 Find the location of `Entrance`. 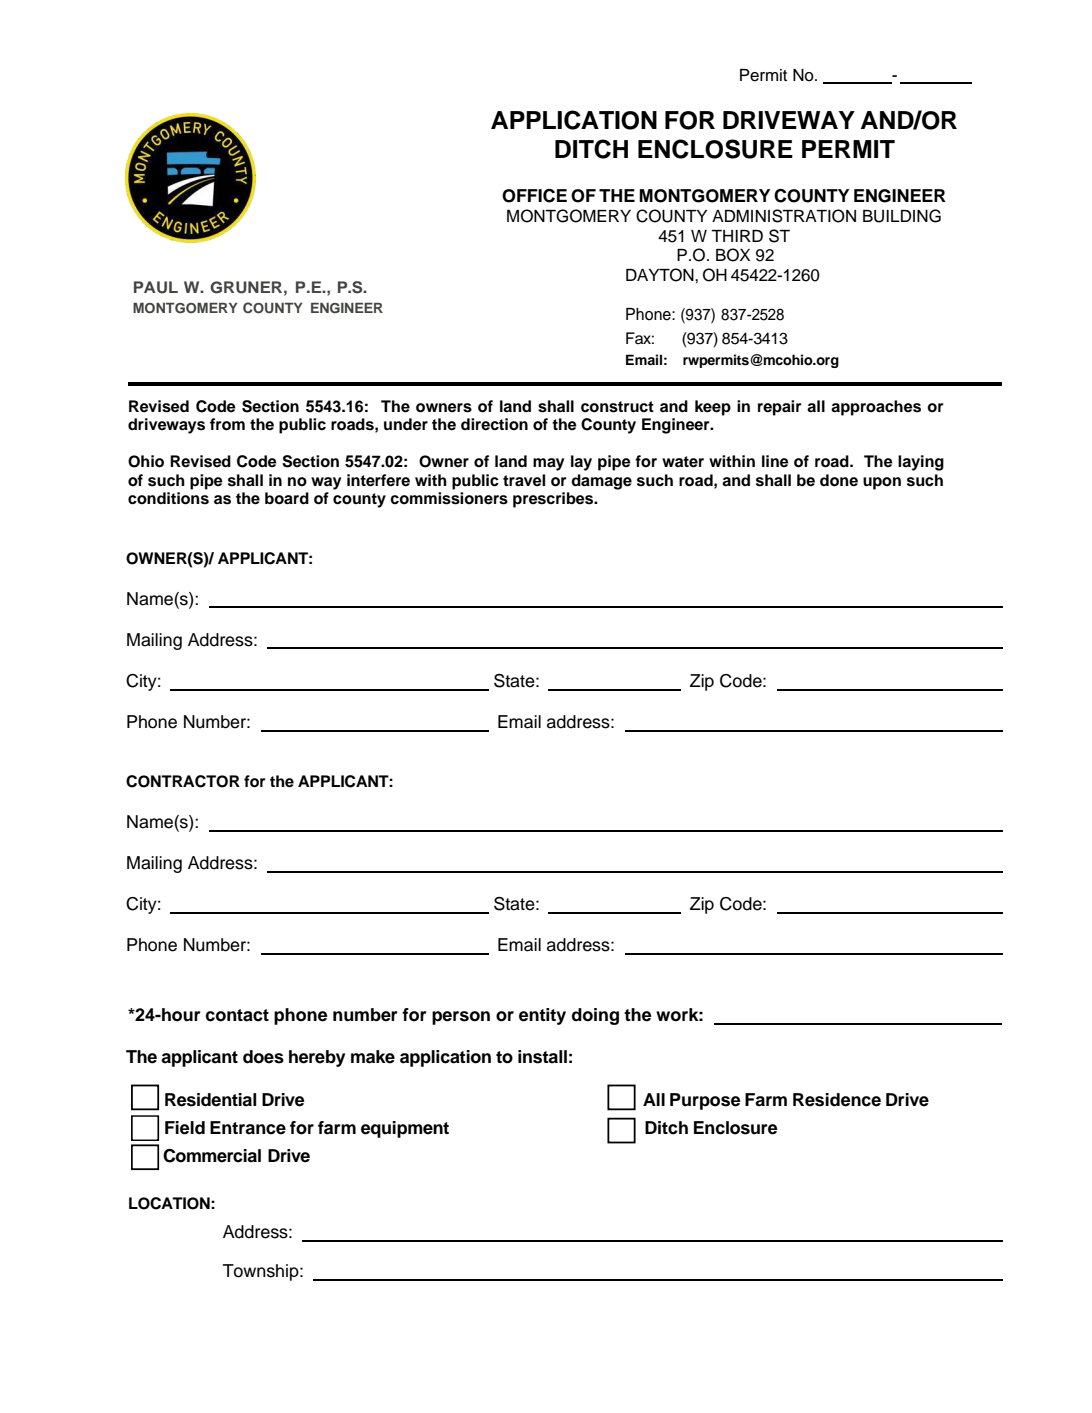

Entrance is located at coordinates (248, 1128).
